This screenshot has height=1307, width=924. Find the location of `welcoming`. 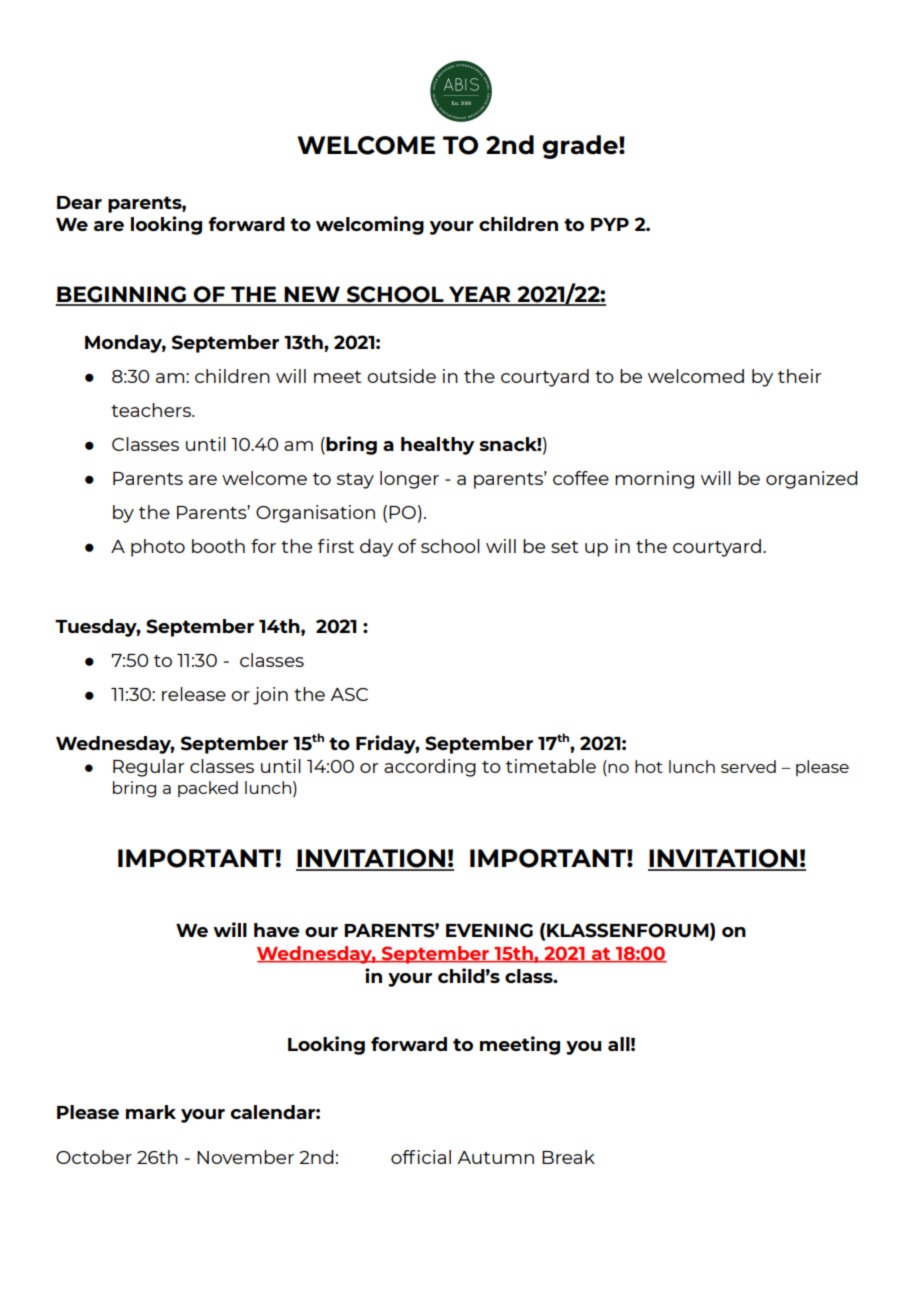

welcoming is located at coordinates (370, 225).
